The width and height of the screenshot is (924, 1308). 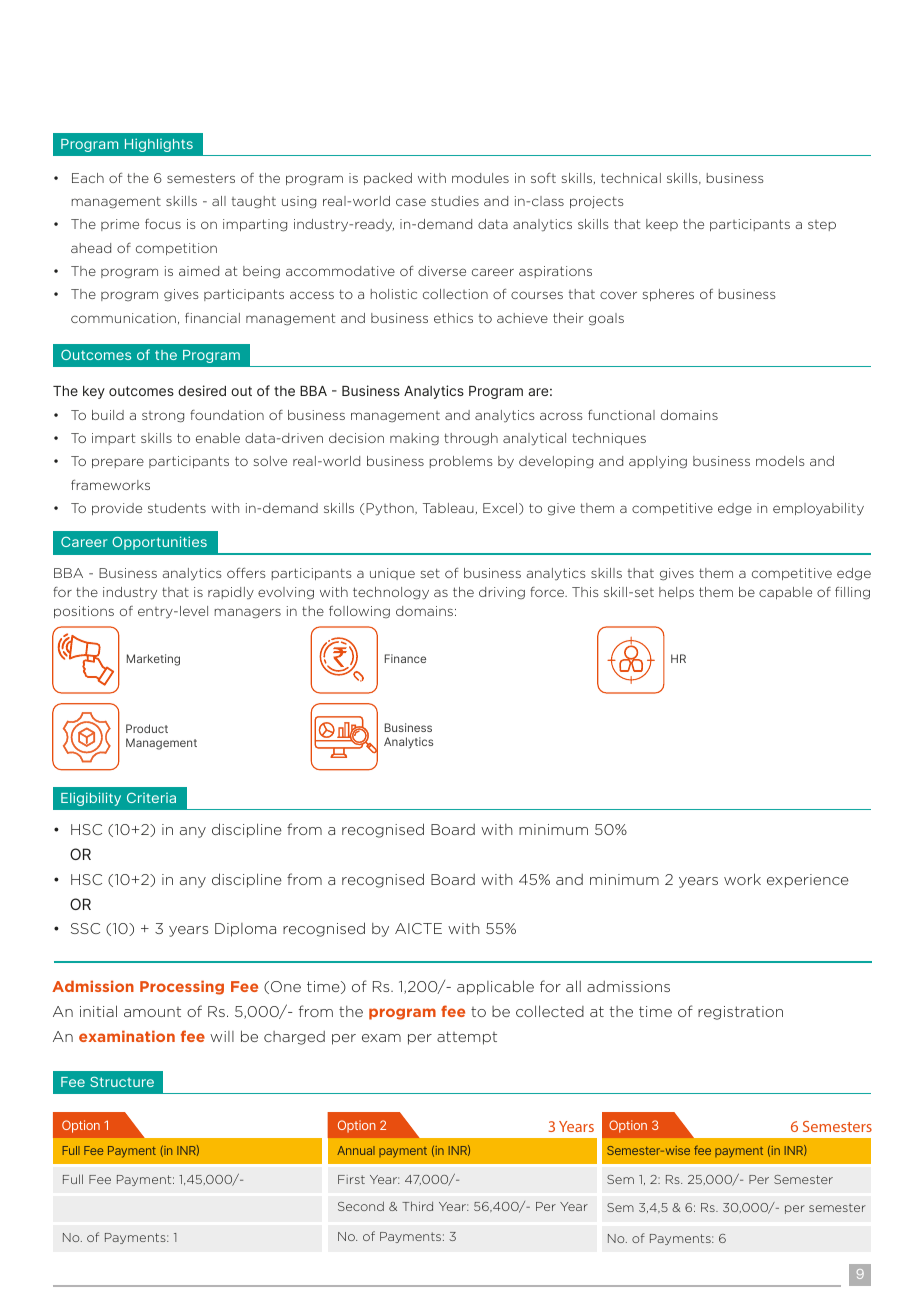 I want to click on Diploma, so click(x=245, y=930).
